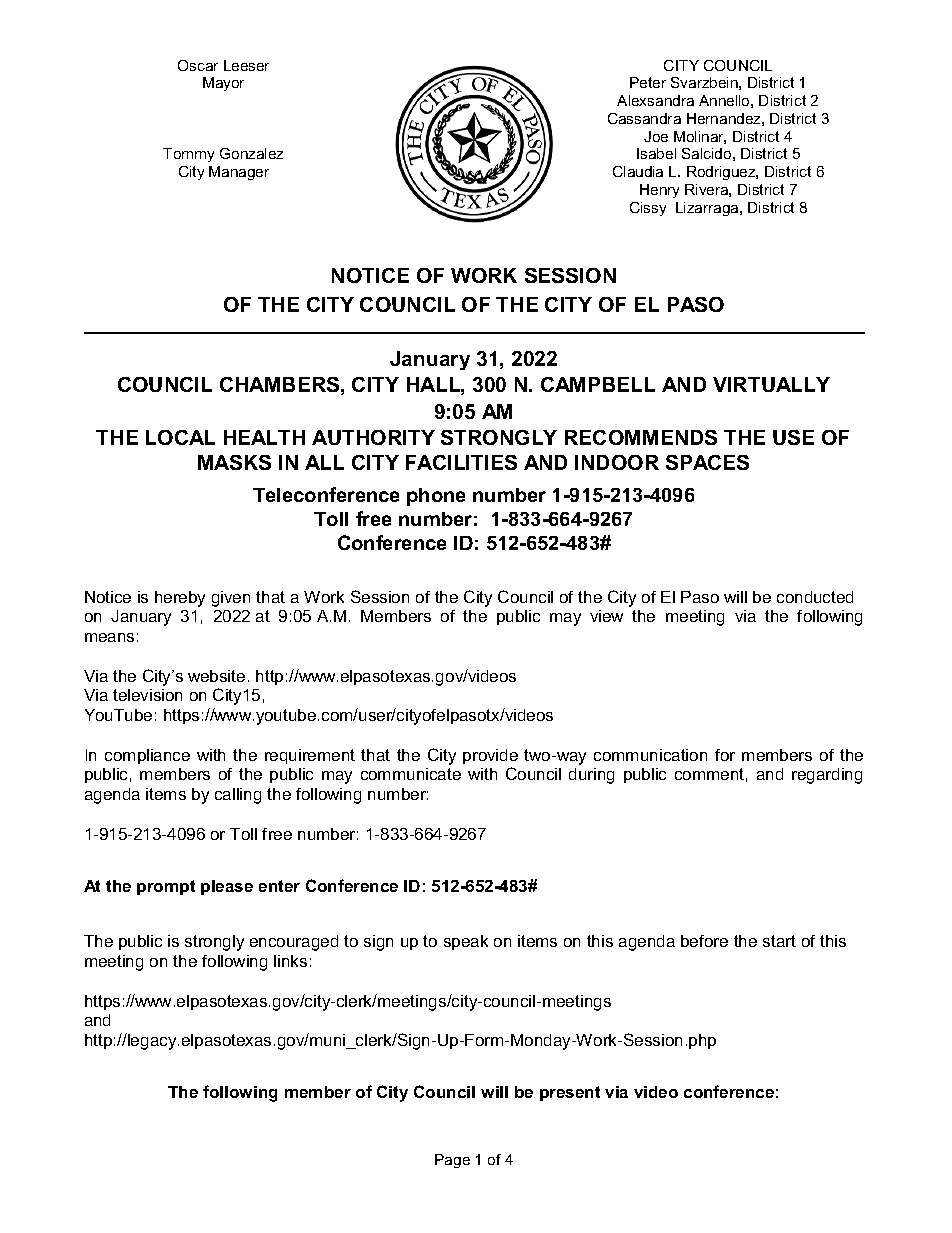 This image has width=952, height=1233. Describe the element at coordinates (180, 599) in the image. I see `hereby` at that location.
